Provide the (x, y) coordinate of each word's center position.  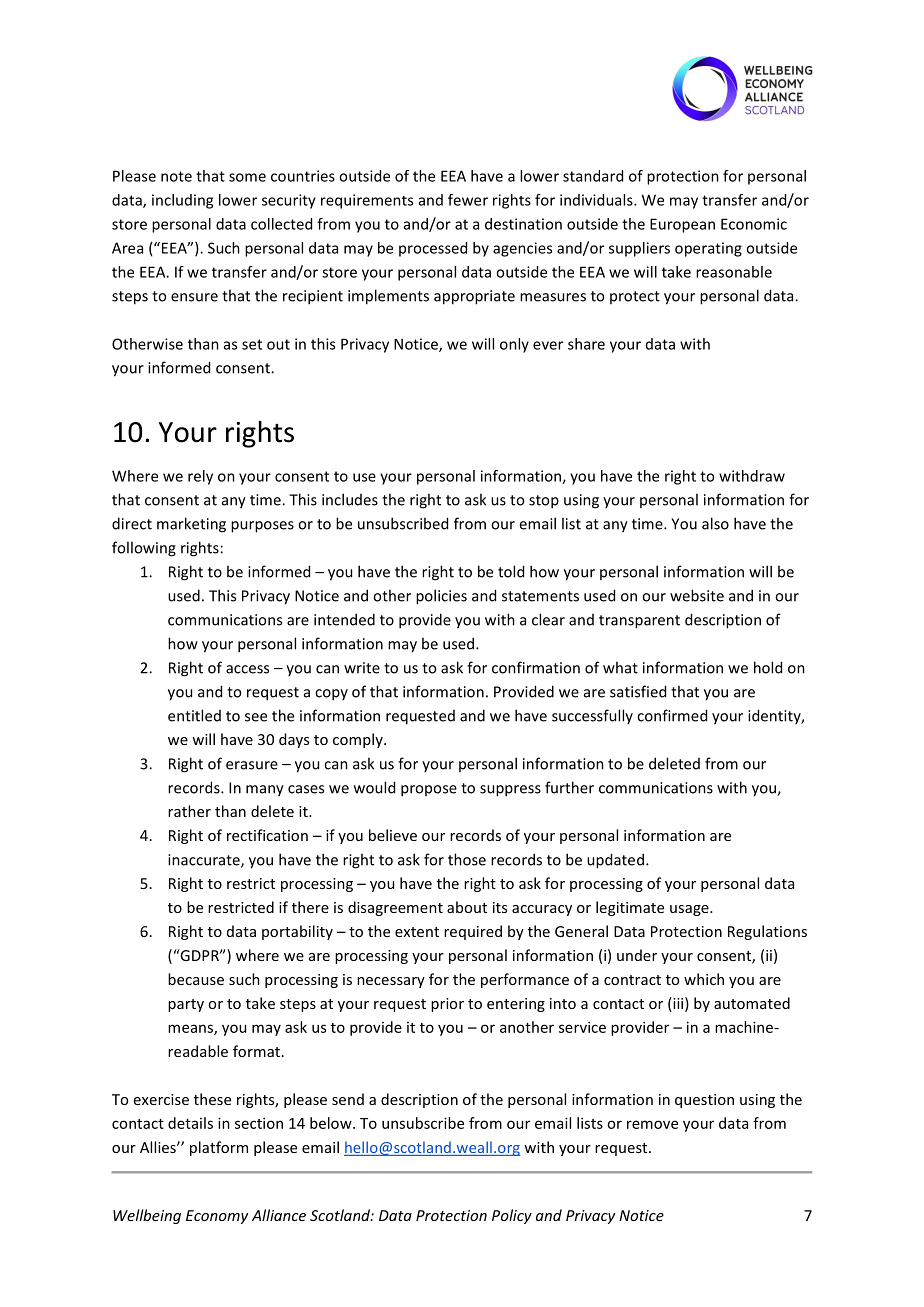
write (362, 668)
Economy (217, 1217)
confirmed (672, 715)
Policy (512, 1216)
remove (652, 1124)
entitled (194, 715)
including (182, 201)
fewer (468, 200)
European (682, 225)
